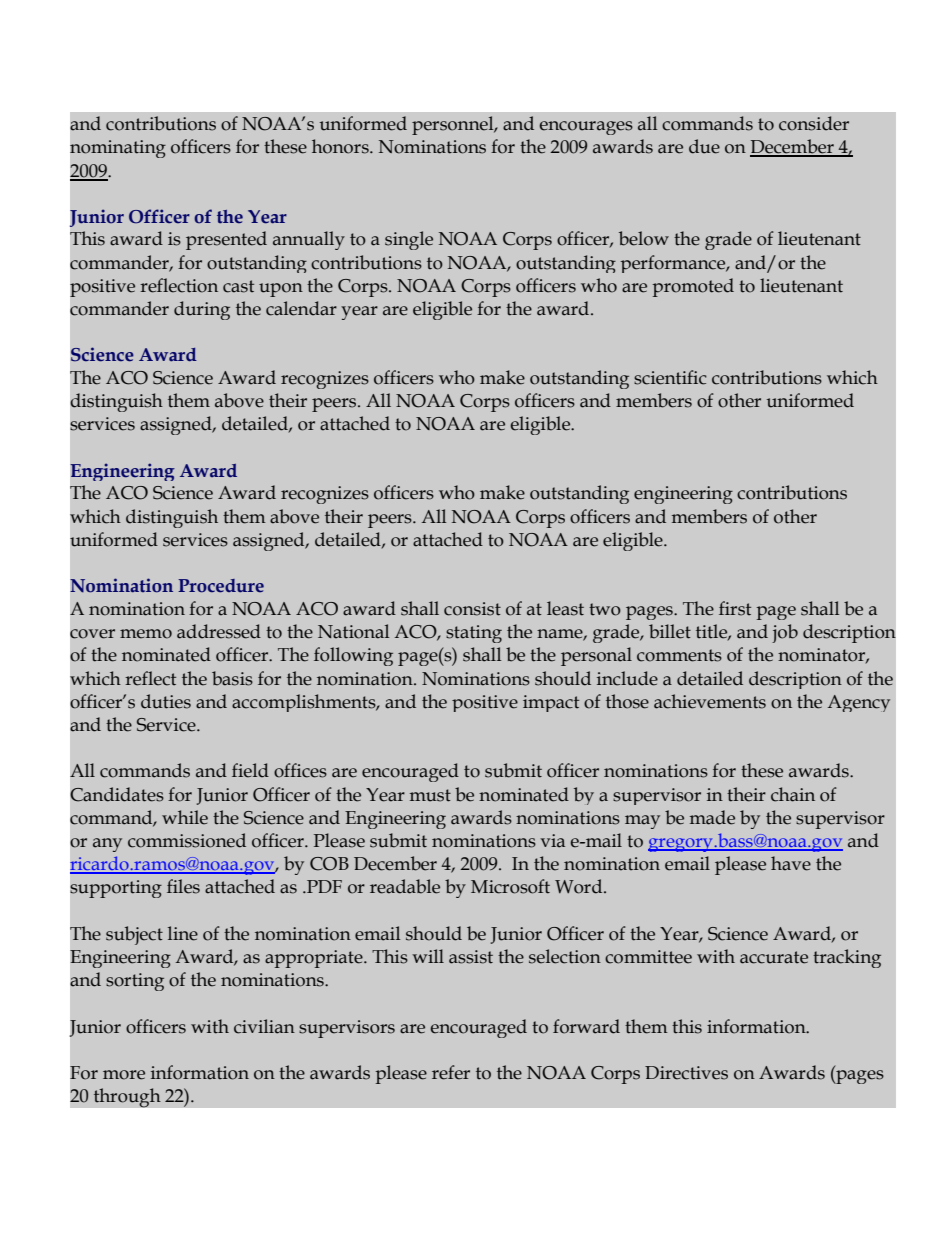 This screenshot has height=1233, width=952. Describe the element at coordinates (586, 128) in the screenshot. I see `encourages` at that location.
